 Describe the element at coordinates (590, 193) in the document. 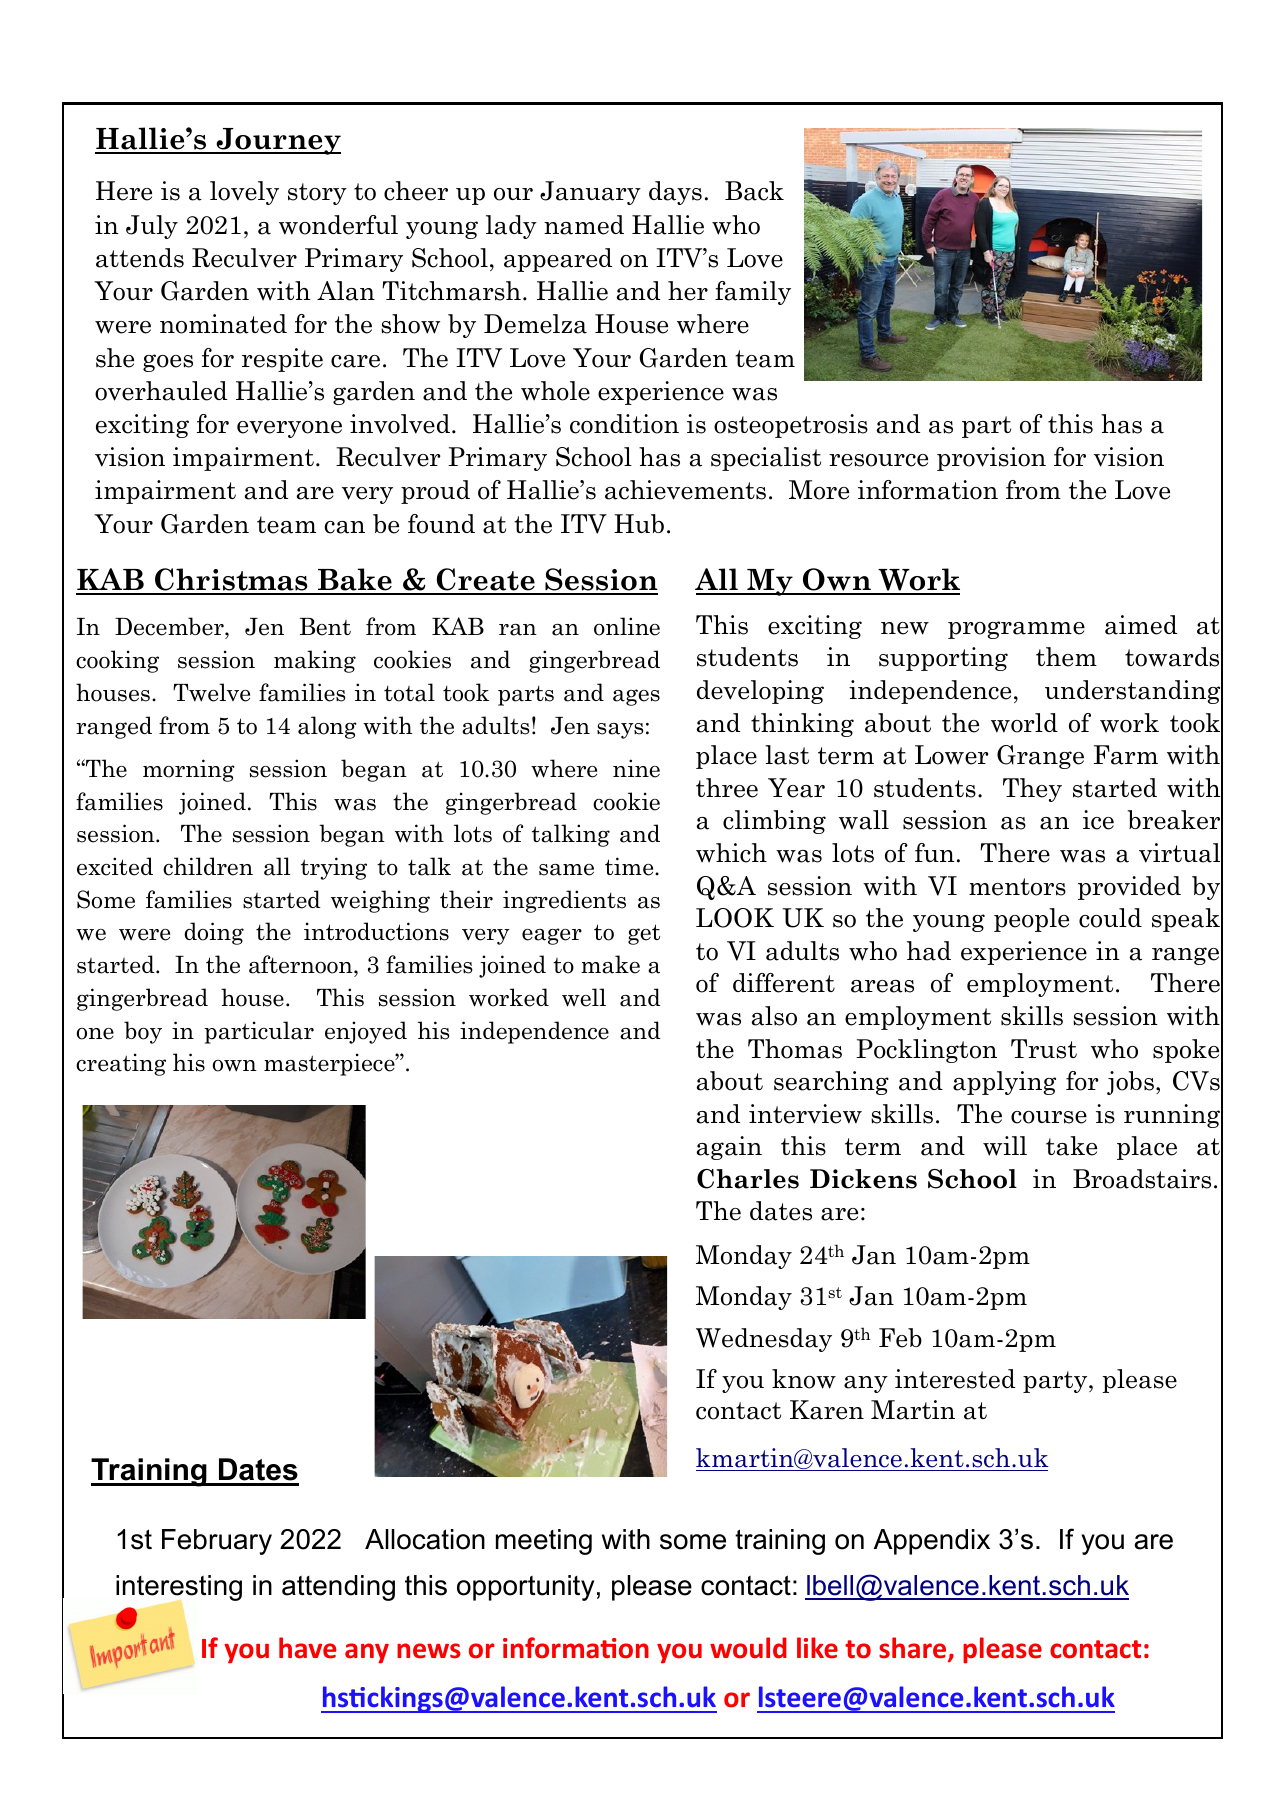

I see `January` at that location.
